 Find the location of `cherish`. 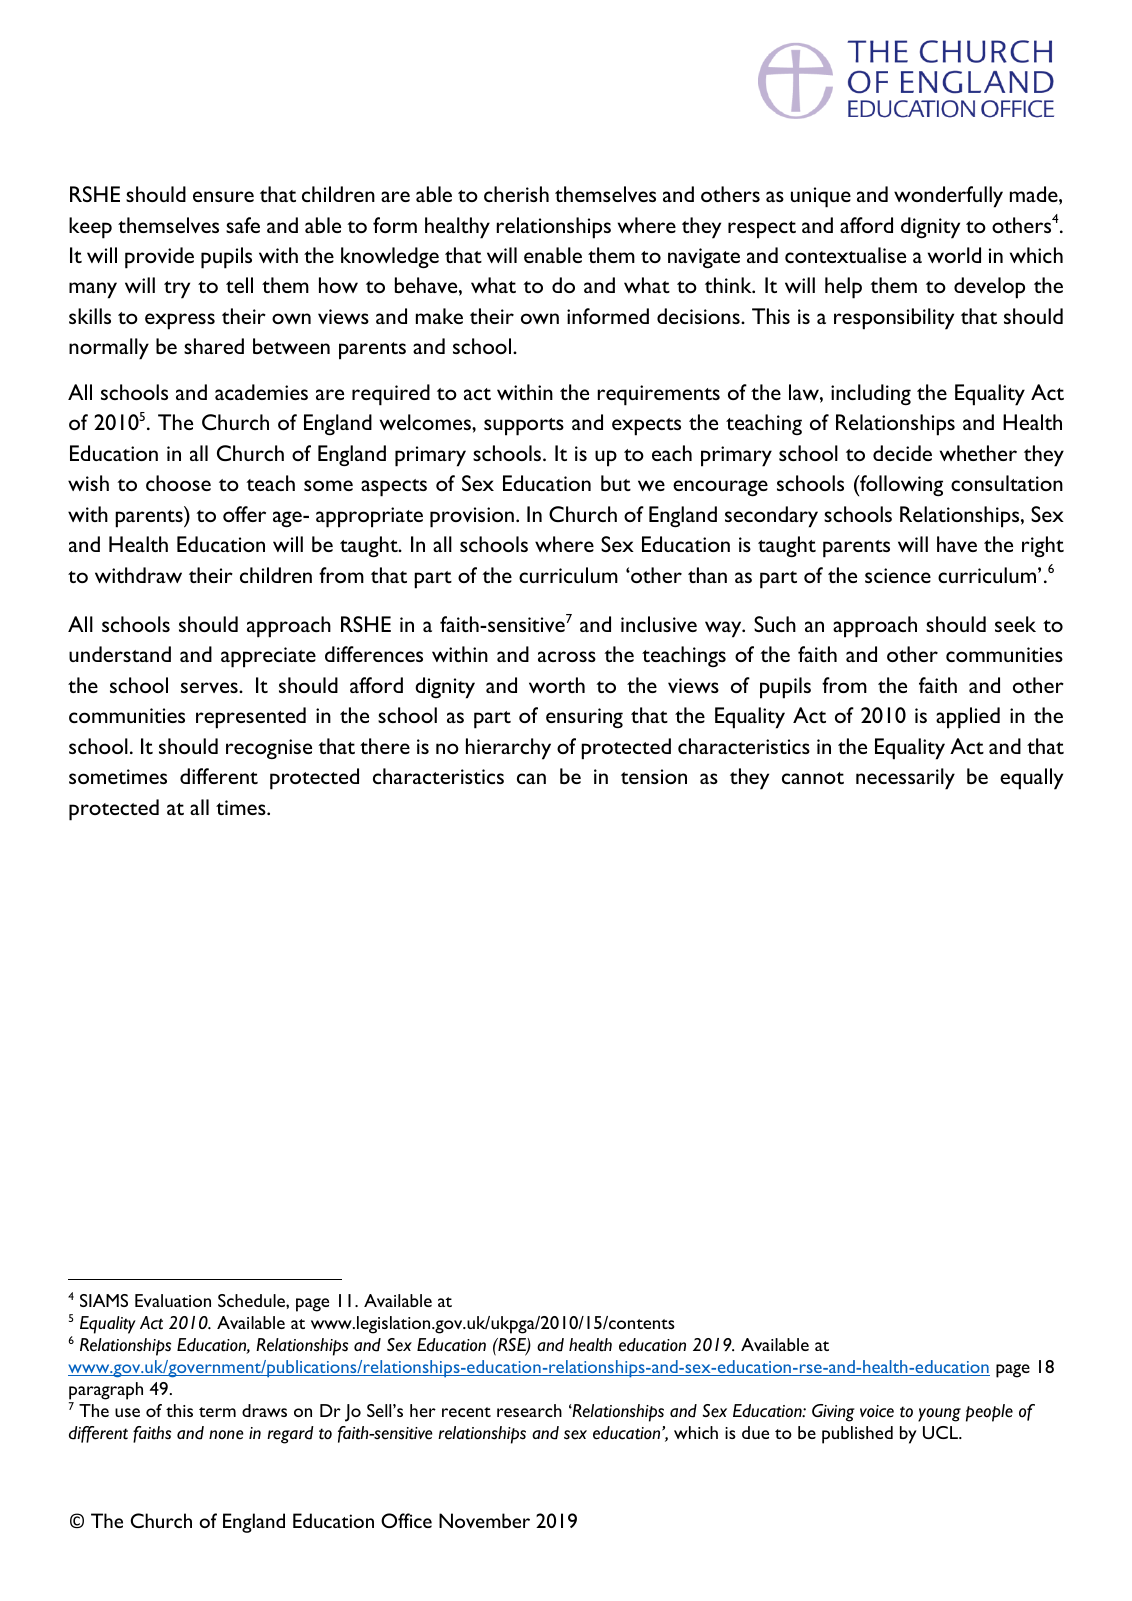

cherish is located at coordinates (516, 194).
